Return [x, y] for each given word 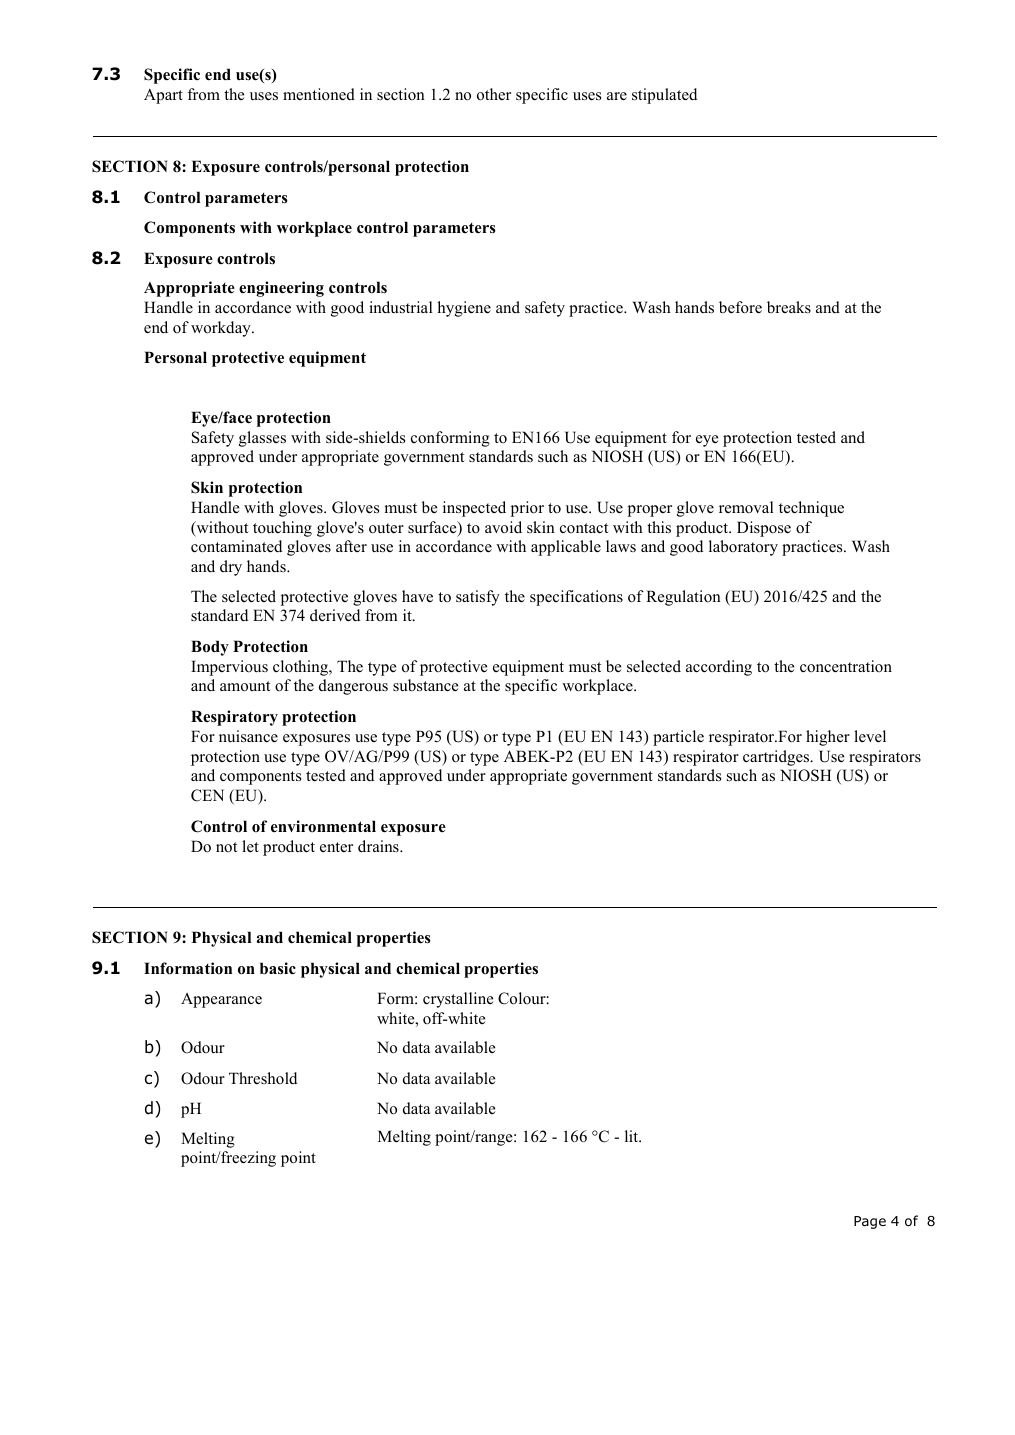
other [494, 94]
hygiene [464, 309]
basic [278, 968]
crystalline [458, 1000]
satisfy [478, 598]
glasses [262, 439]
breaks [789, 307]
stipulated [664, 96]
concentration [846, 666]
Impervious [229, 668]
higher [828, 738]
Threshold [263, 1078]
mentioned [319, 94]
